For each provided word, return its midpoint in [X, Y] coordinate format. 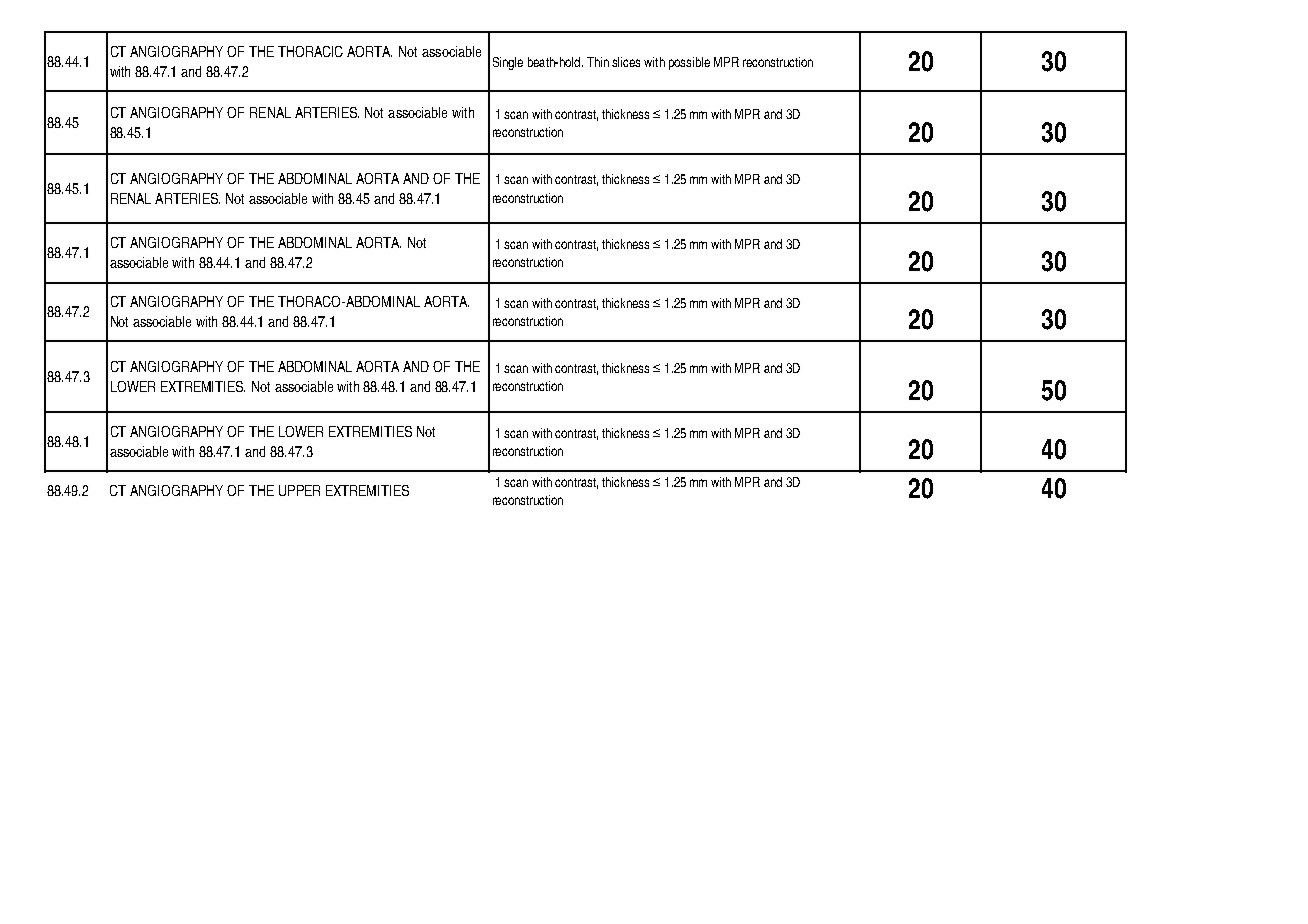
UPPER [299, 490]
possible [689, 63]
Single [508, 63]
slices [626, 62]
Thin [598, 62]
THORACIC [310, 51]
